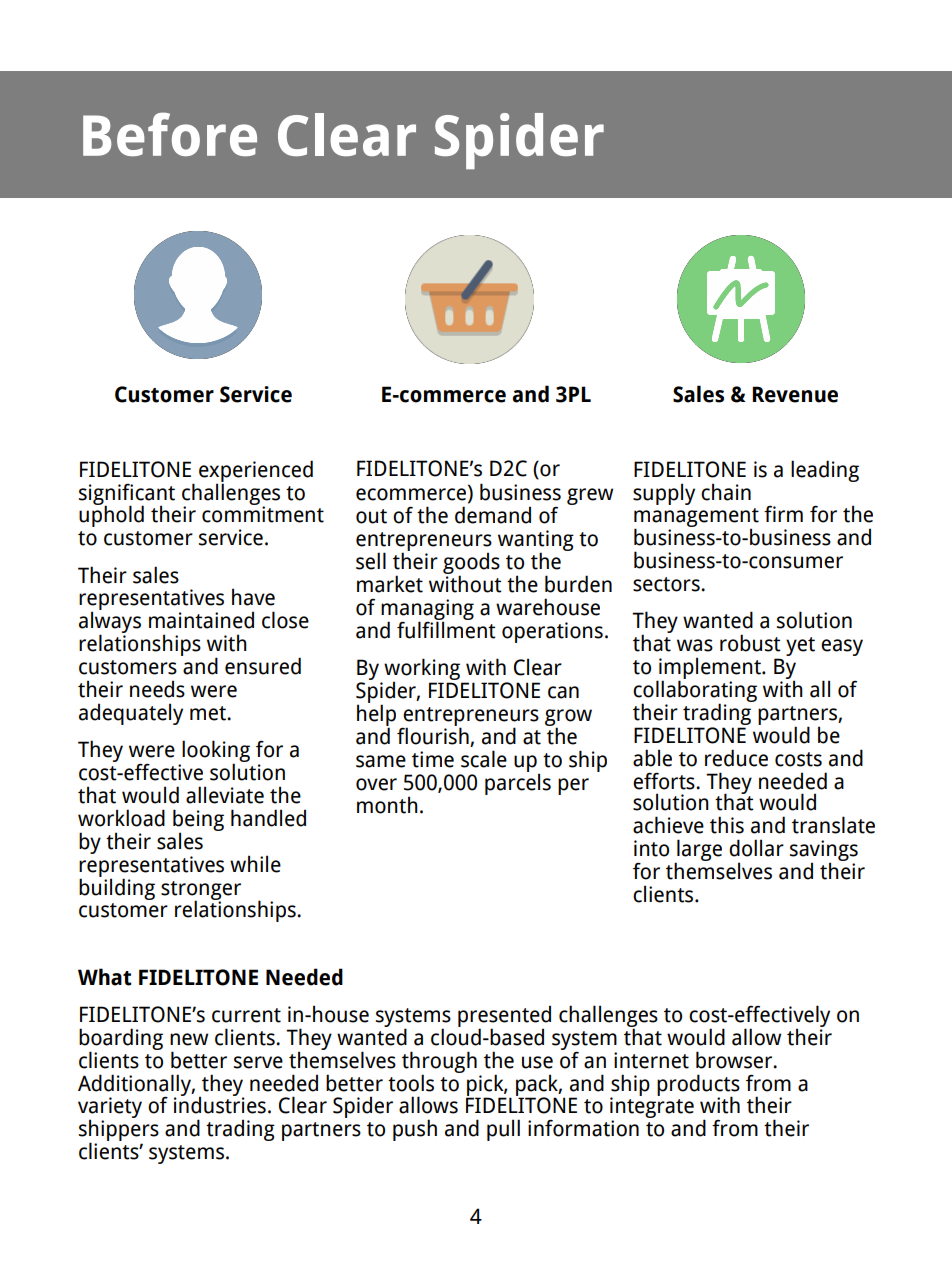 This page has height=1270, width=952. Describe the element at coordinates (170, 134) in the page. I see `Before` at that location.
